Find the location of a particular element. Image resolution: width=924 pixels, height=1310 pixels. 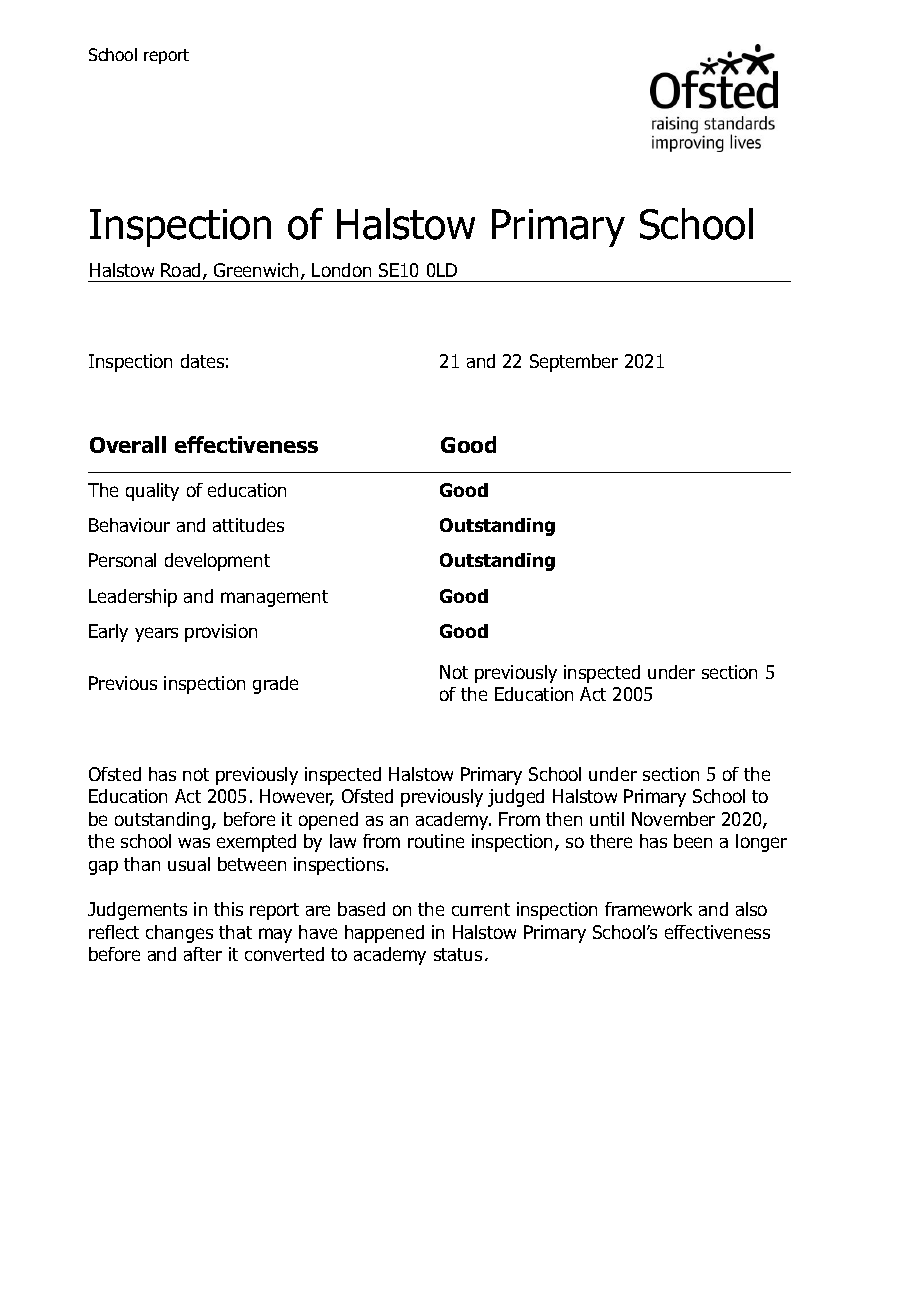

management is located at coordinates (274, 598).
